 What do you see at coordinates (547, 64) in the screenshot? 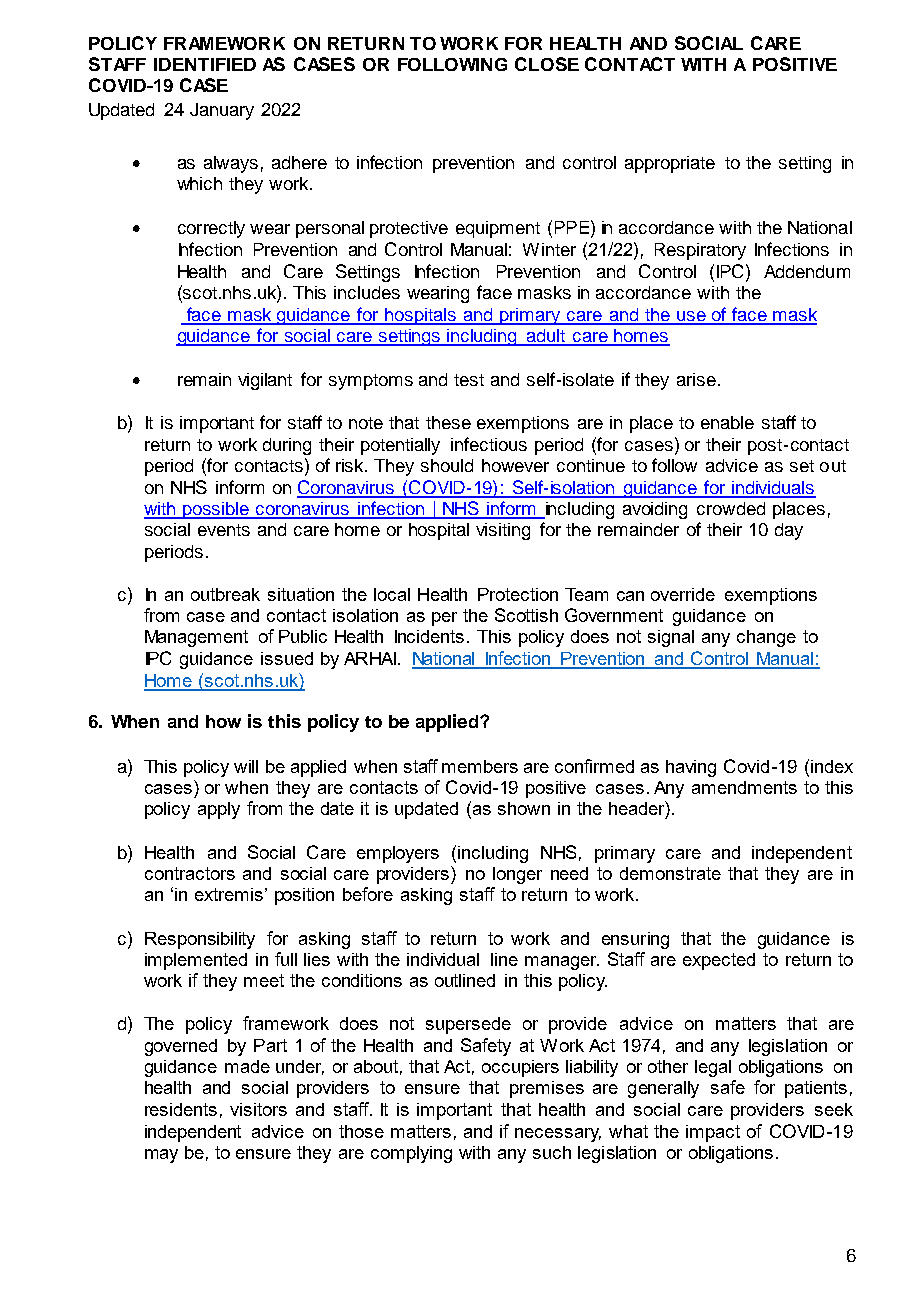
I see `CLOSE` at bounding box center [547, 64].
